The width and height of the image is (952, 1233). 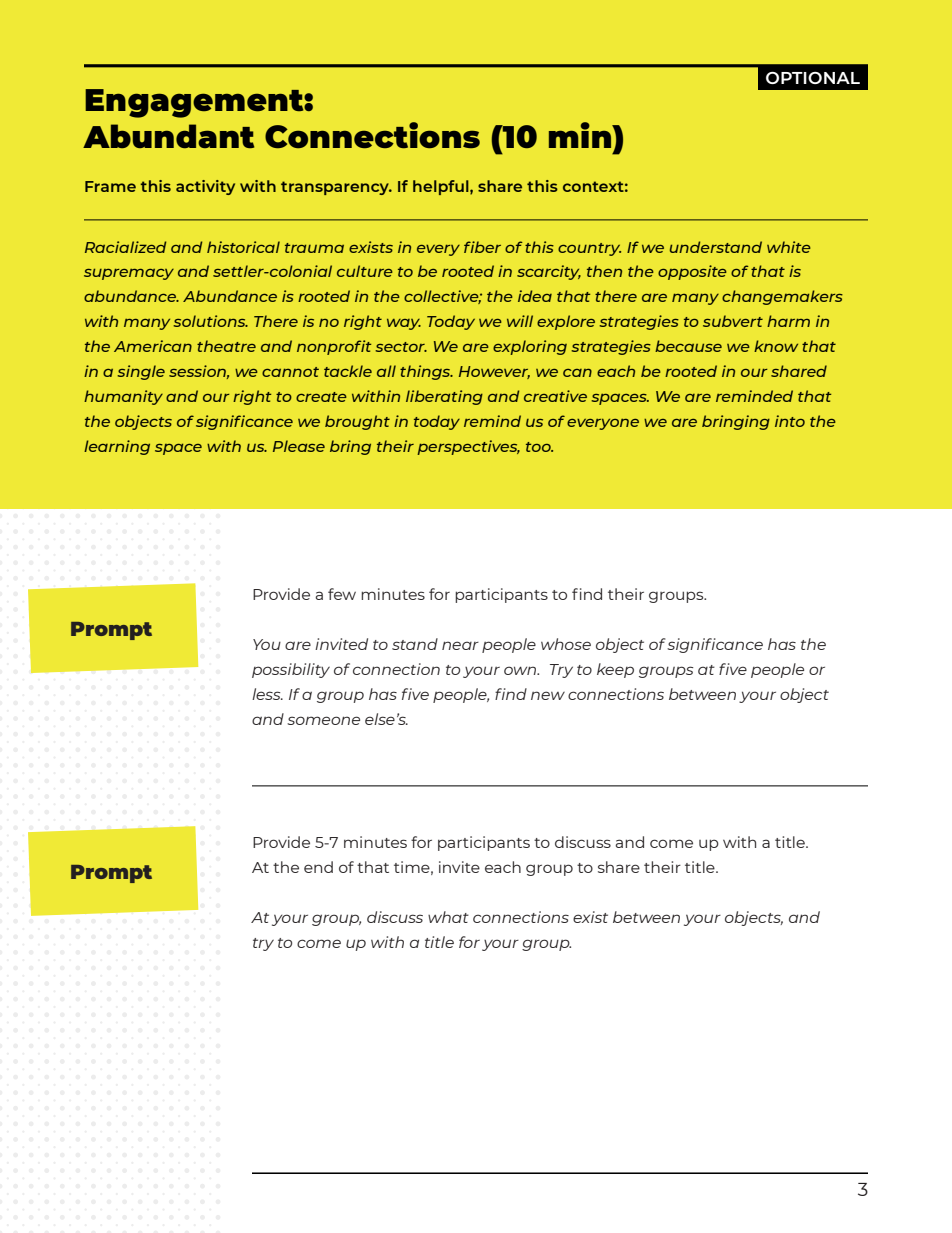 What do you see at coordinates (688, 346) in the image?
I see `because` at bounding box center [688, 346].
